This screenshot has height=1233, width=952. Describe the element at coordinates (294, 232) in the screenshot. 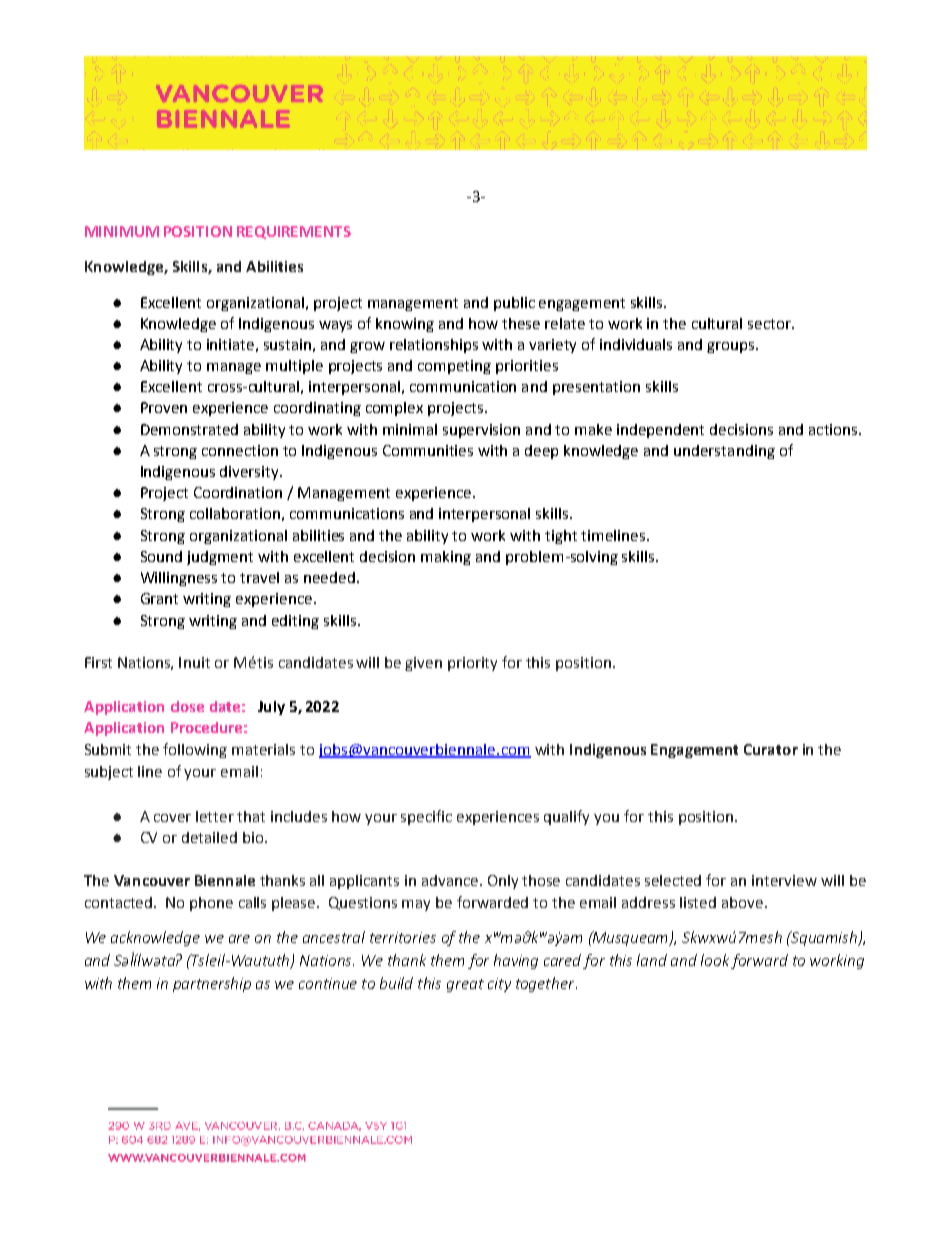

I see `REQUIREMENTS` at that location.
